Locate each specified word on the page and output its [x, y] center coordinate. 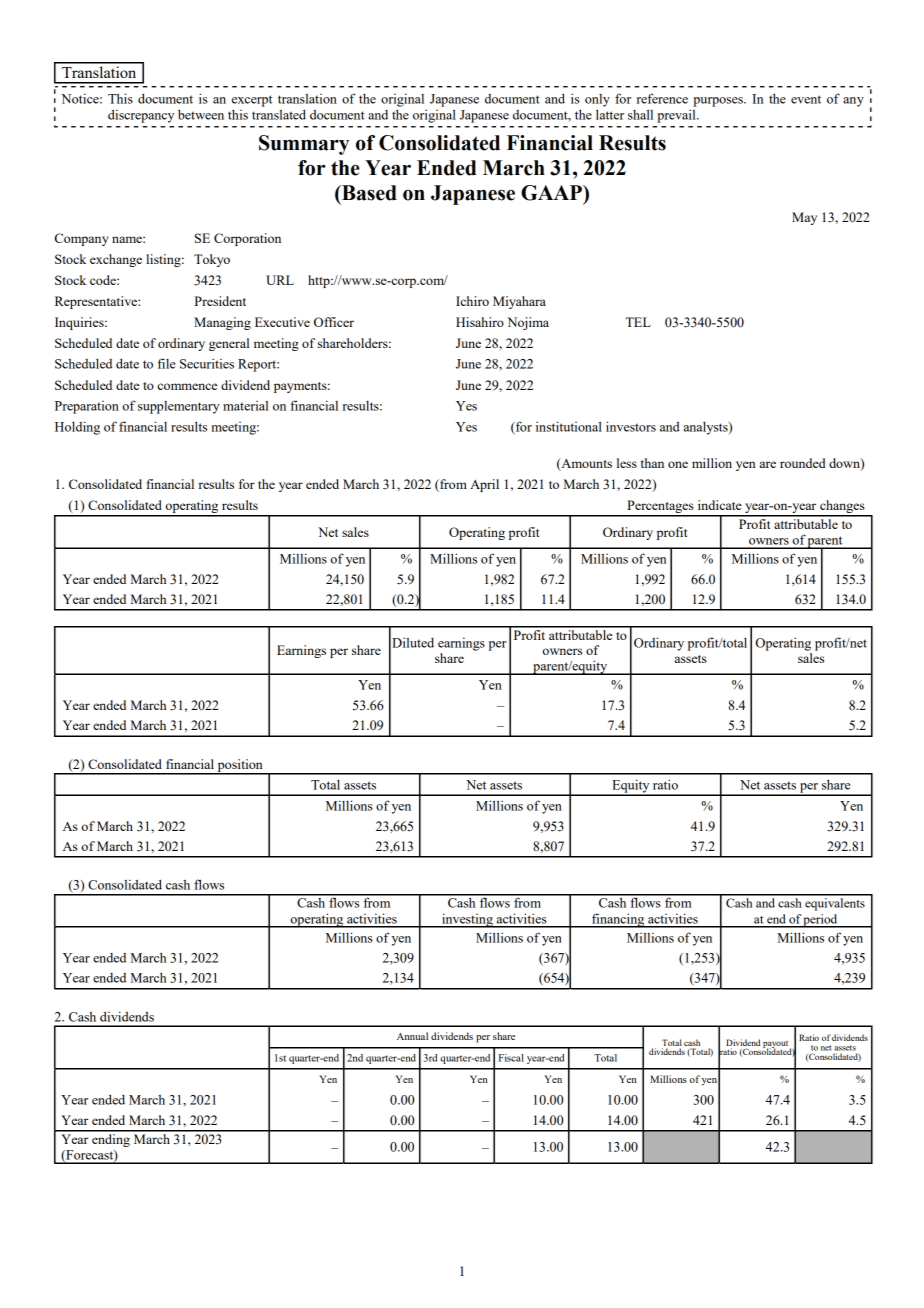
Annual [412, 1036]
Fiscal [511, 1058]
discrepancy [141, 116]
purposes [719, 102]
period [821, 921]
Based [368, 193]
